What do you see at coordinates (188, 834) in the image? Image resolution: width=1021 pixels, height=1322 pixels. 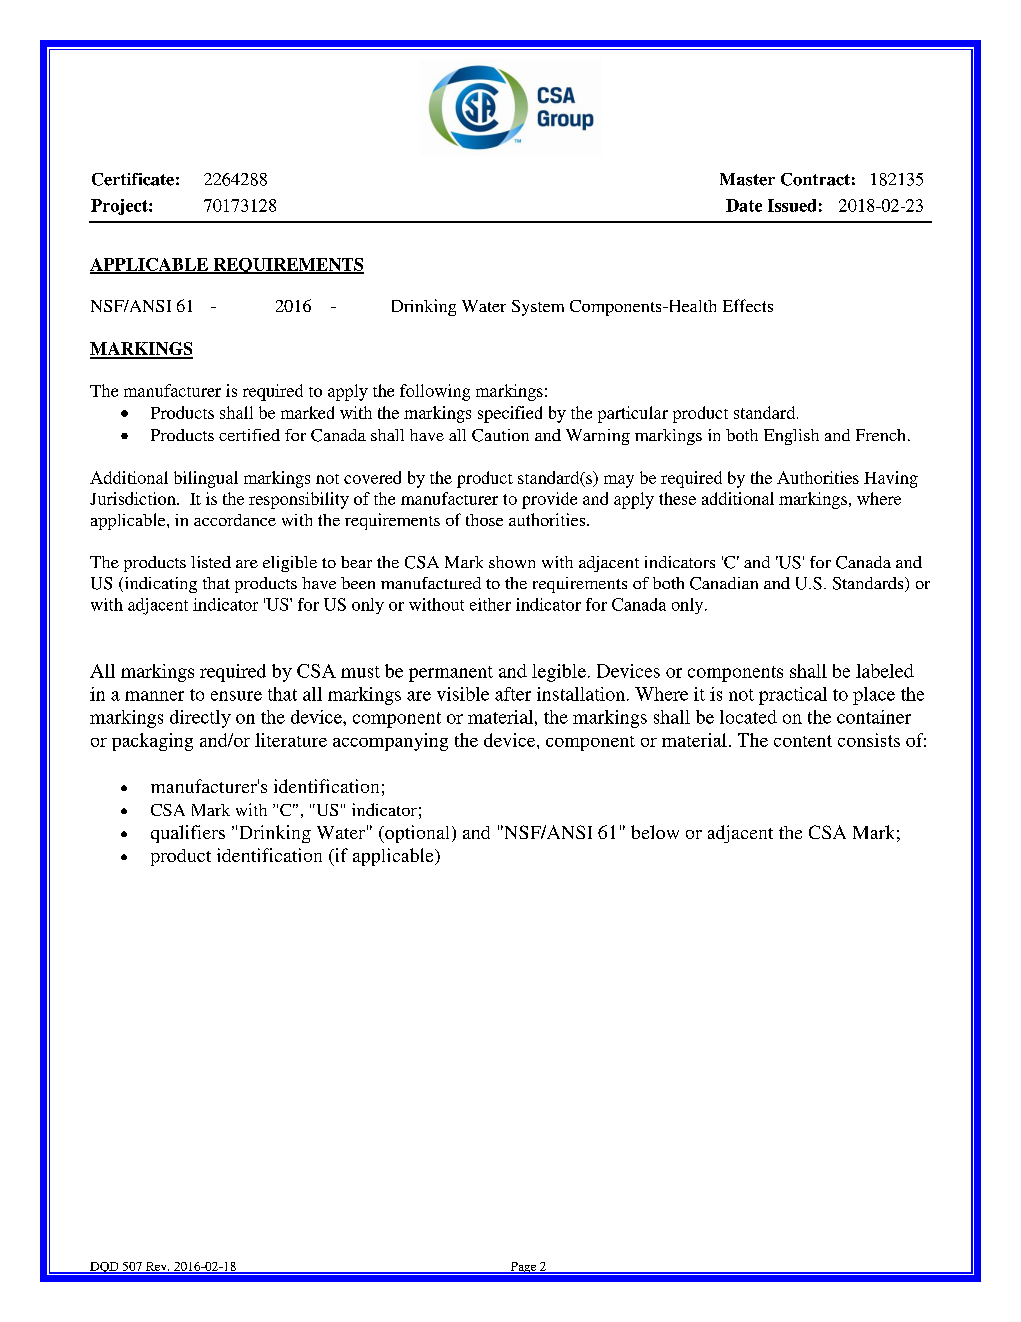 I see `qualifiers` at bounding box center [188, 834].
